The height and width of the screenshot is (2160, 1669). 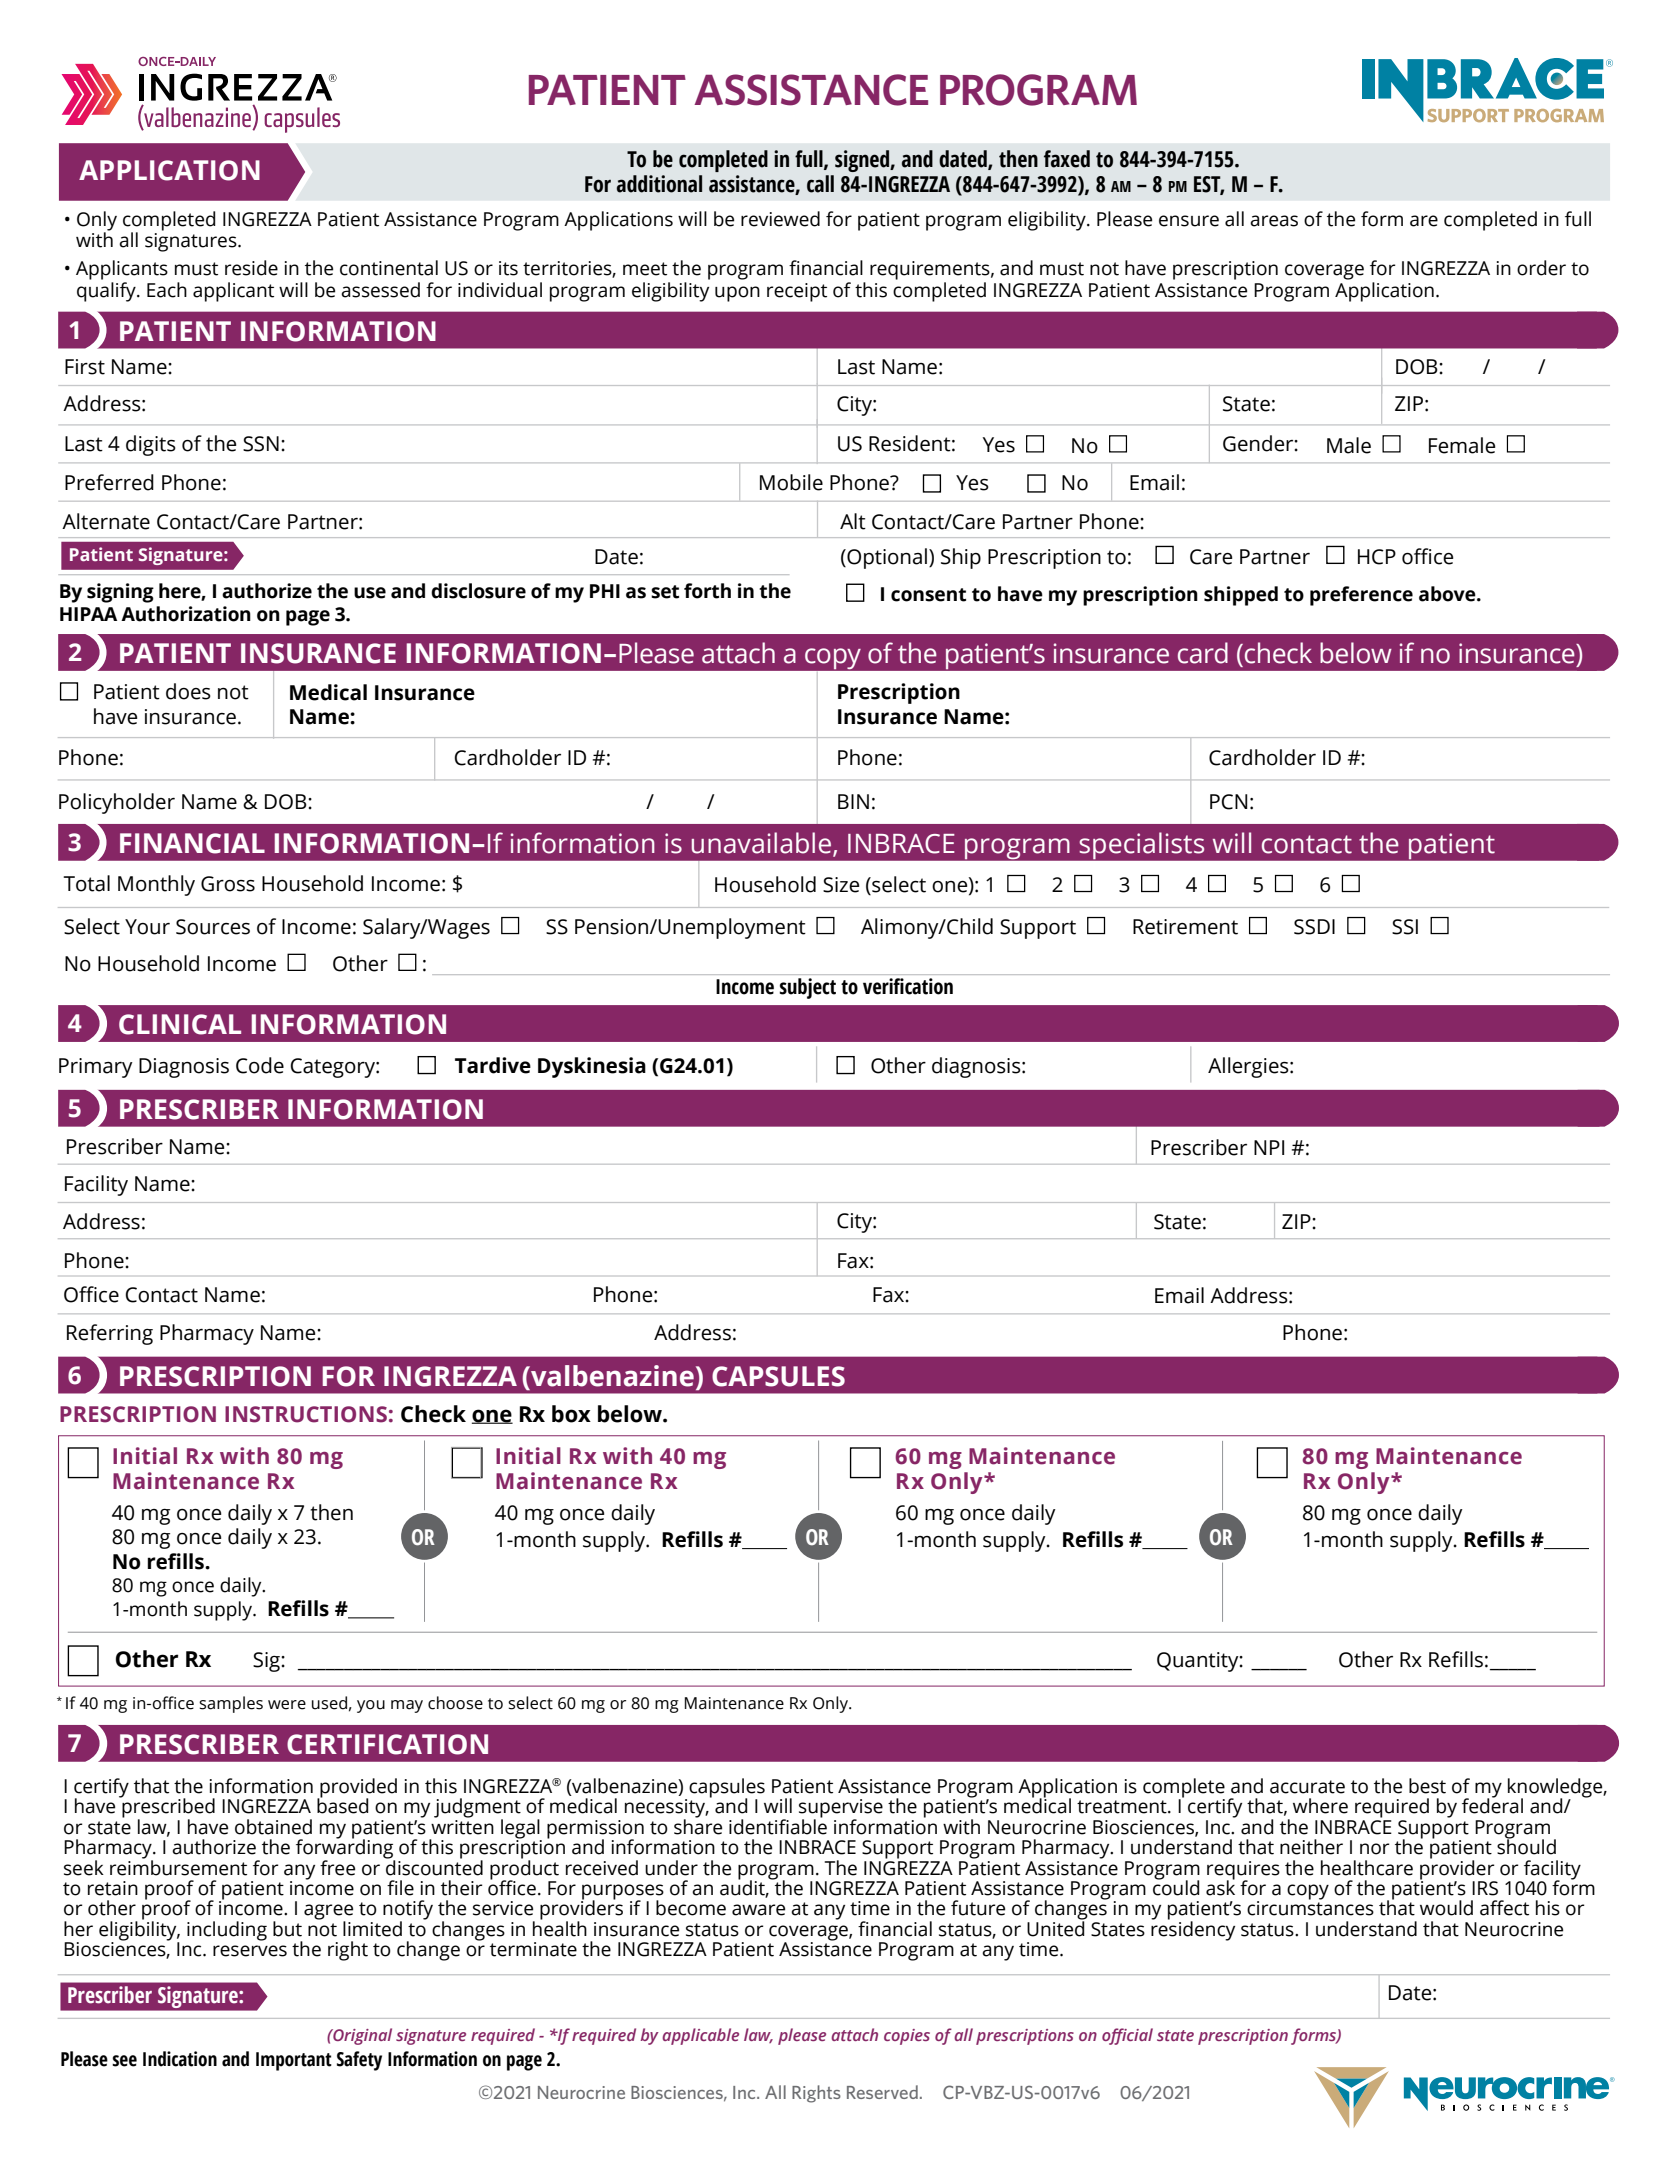 I want to click on Optional, so click(x=886, y=558).
